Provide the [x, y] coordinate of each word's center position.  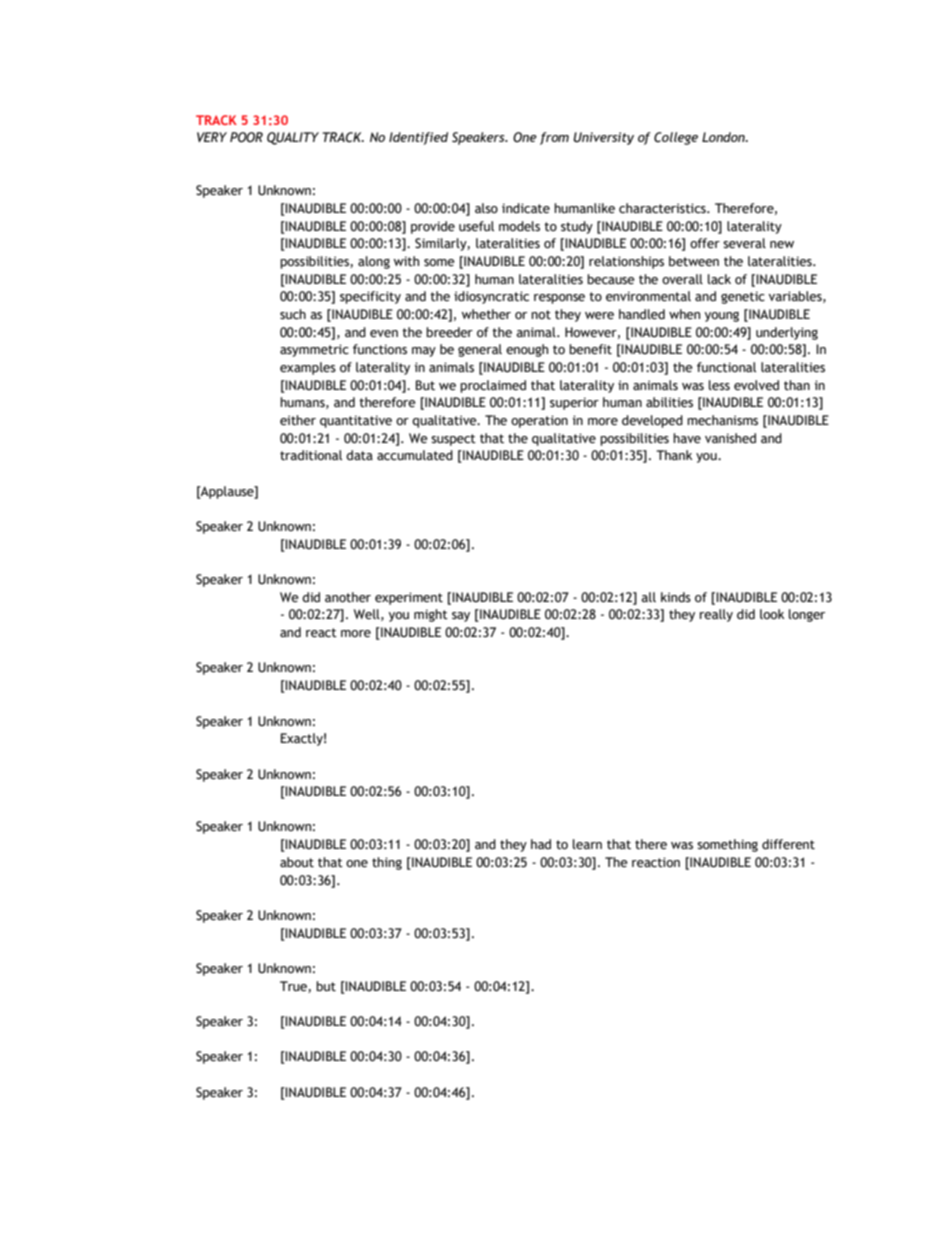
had [541, 844]
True [294, 987]
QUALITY [293, 138]
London [724, 137]
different [788, 844]
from [554, 138]
